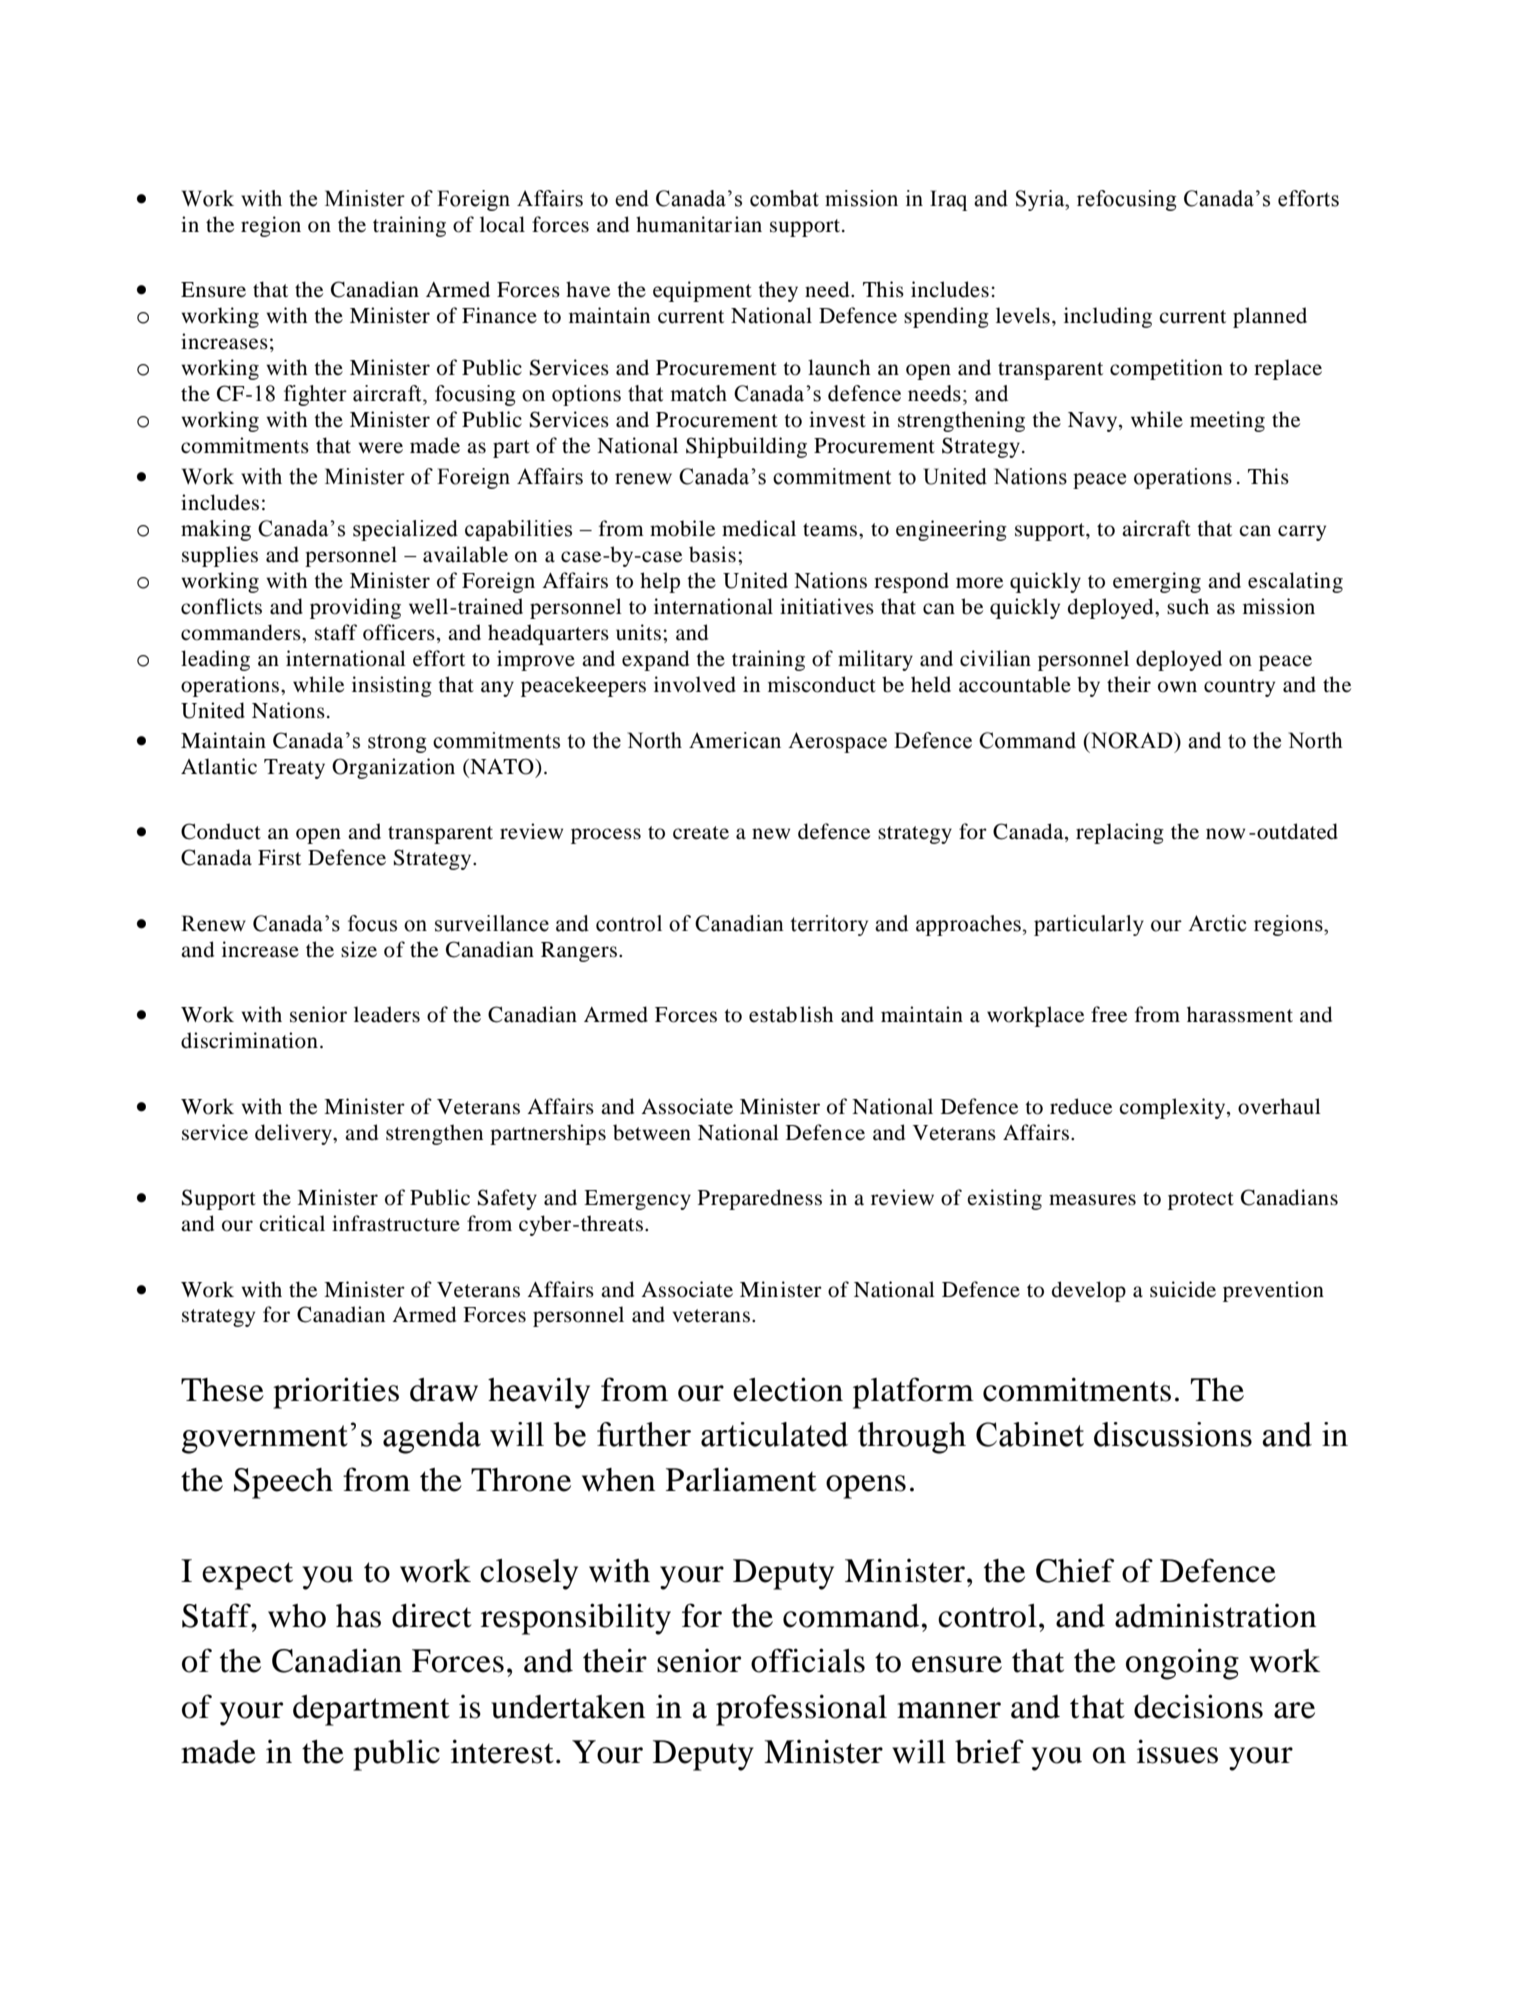  I want to click on including, so click(1108, 317).
